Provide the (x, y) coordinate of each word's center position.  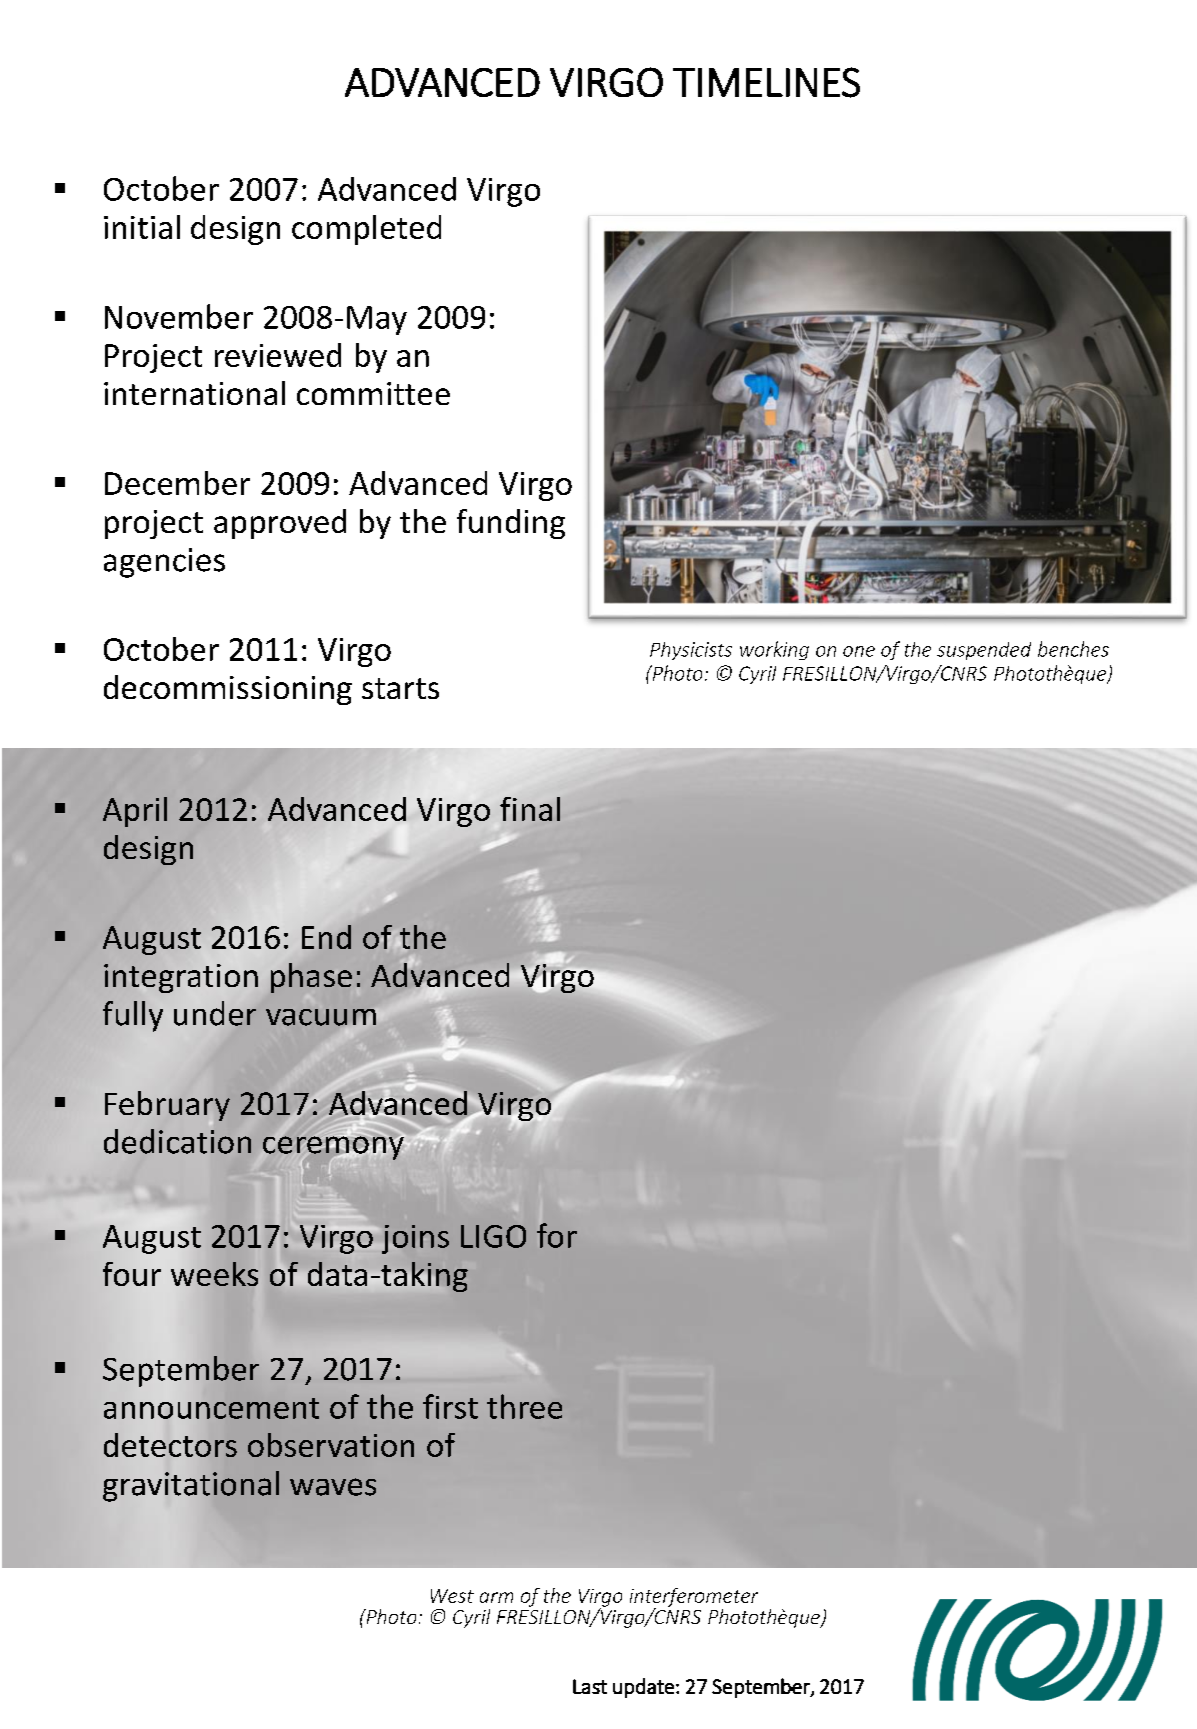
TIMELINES (766, 82)
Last (590, 1686)
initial (142, 227)
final (530, 809)
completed (366, 230)
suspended (984, 651)
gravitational (191, 1486)
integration (181, 978)
